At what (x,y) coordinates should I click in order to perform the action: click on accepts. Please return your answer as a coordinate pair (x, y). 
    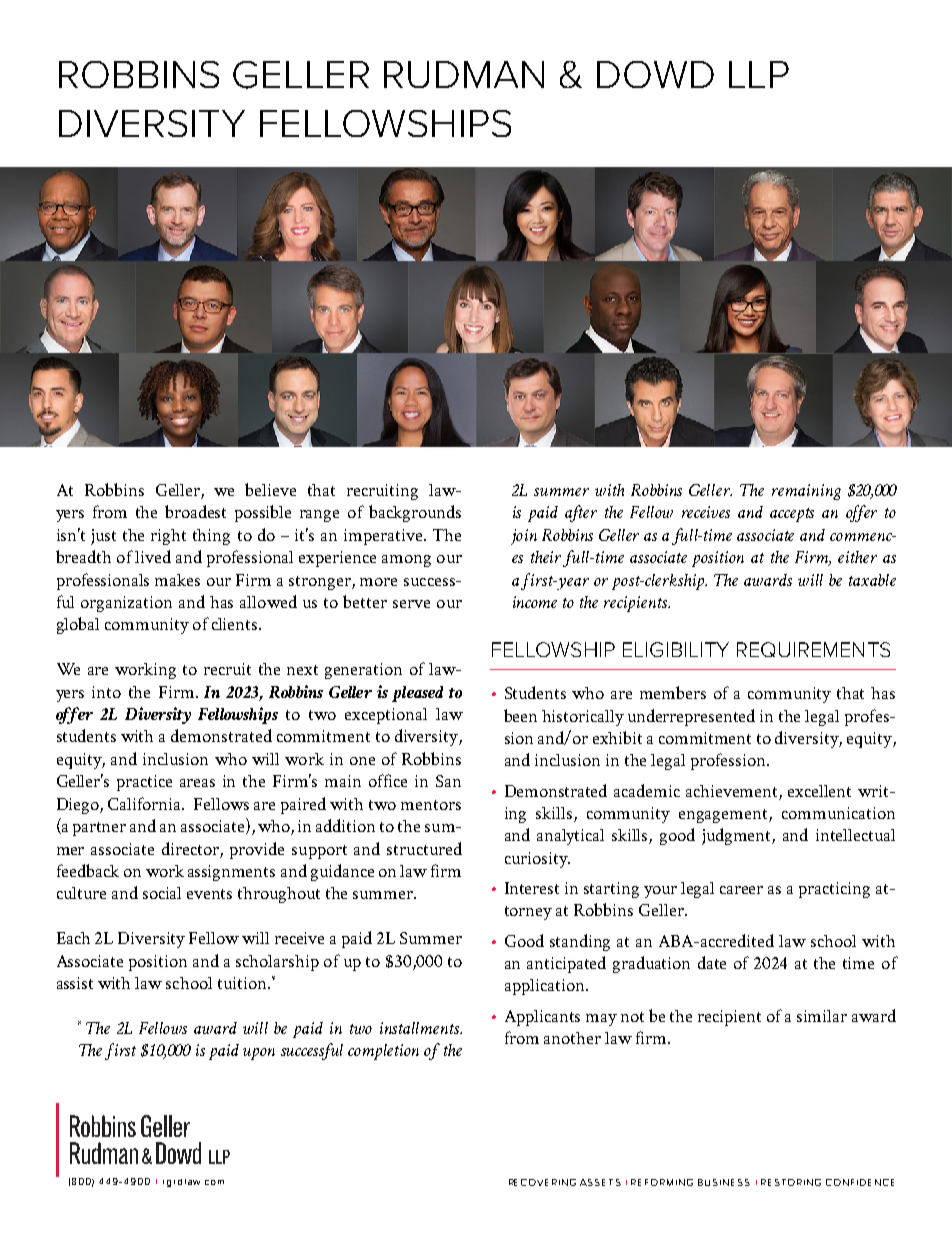
    Looking at the image, I should click on (792, 515).
